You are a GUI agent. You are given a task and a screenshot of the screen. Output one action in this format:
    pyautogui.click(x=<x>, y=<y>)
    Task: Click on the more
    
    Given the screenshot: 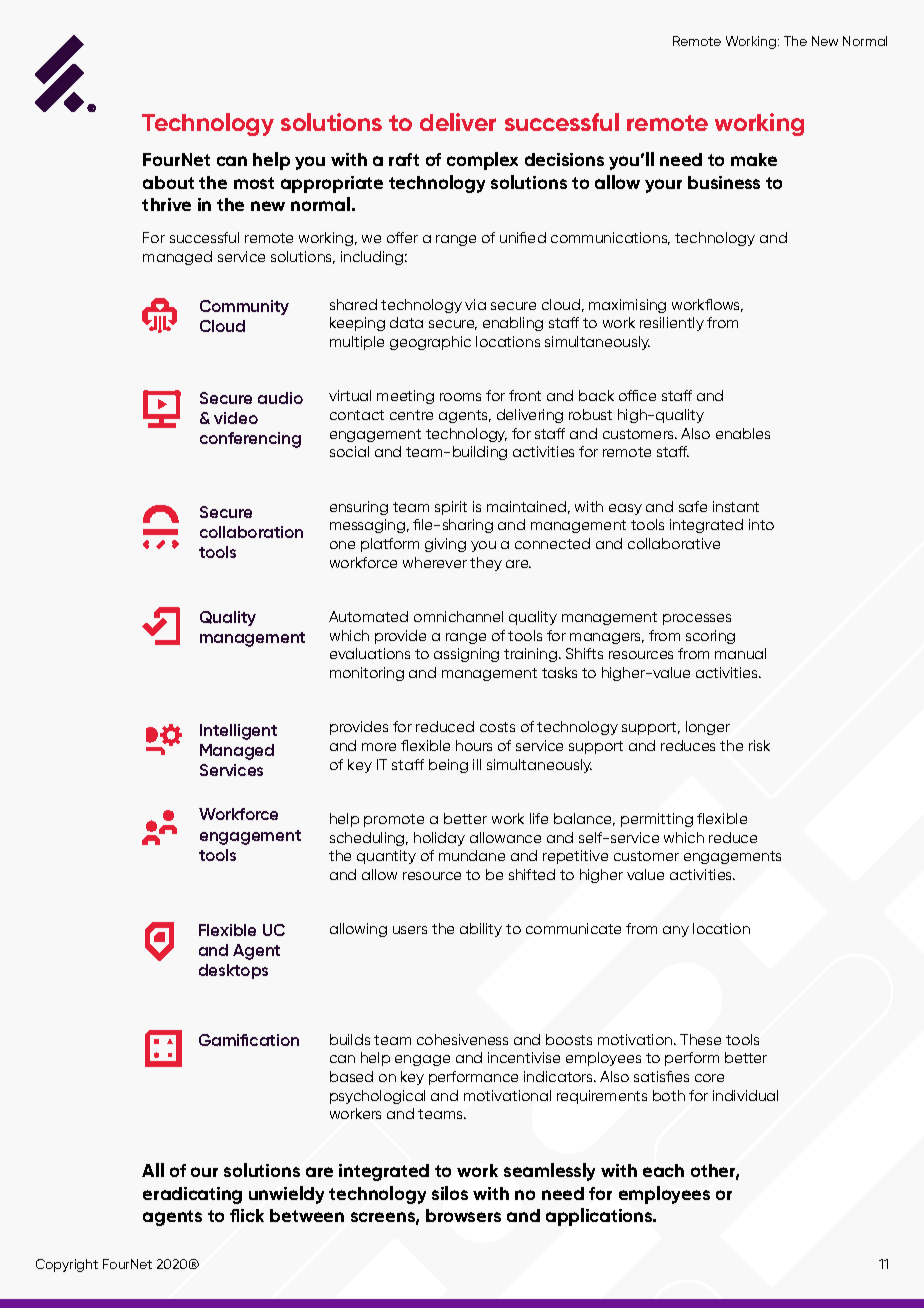 What is the action you would take?
    pyautogui.click(x=379, y=747)
